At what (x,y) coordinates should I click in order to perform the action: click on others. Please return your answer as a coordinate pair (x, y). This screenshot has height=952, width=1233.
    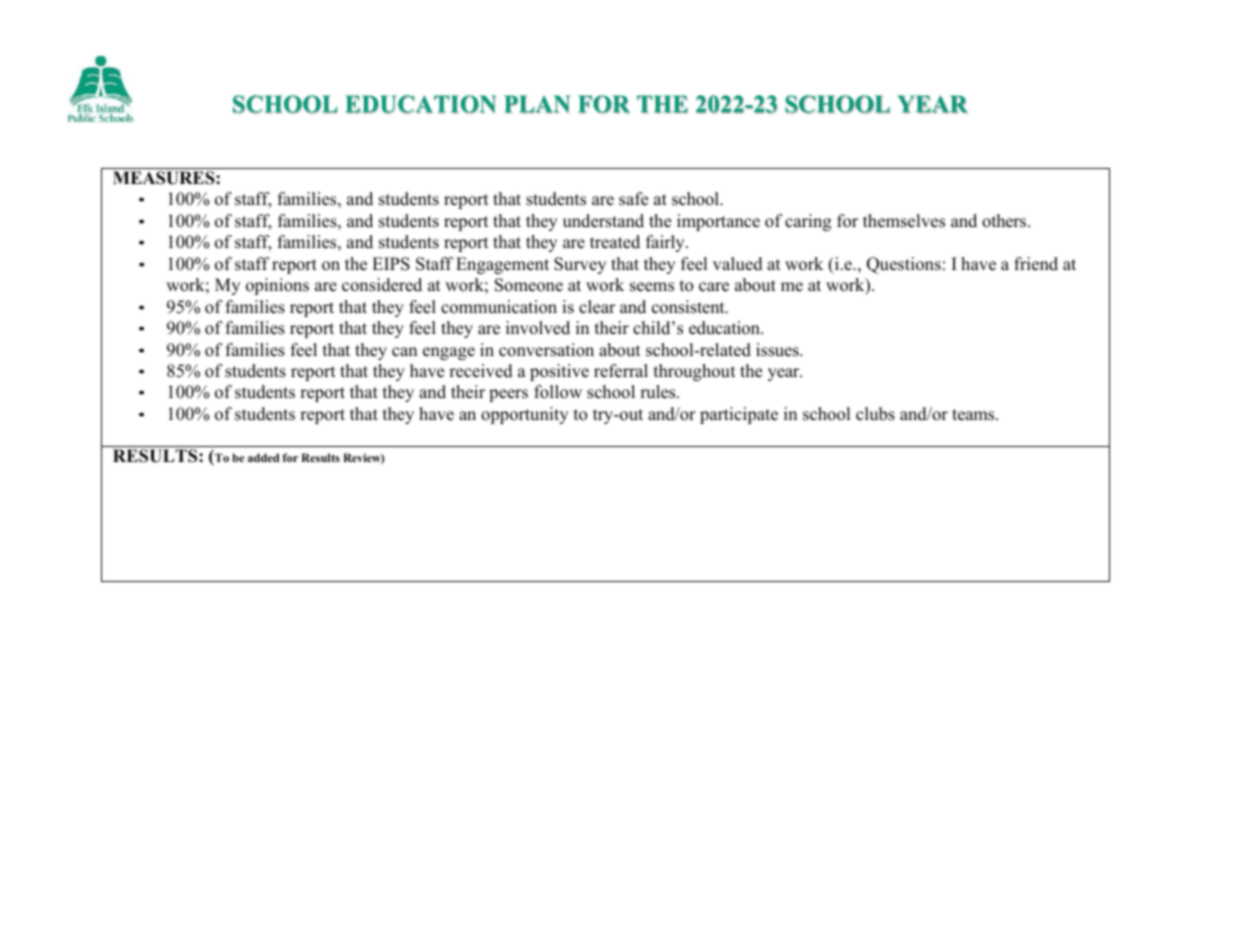
    Looking at the image, I should click on (1005, 221).
